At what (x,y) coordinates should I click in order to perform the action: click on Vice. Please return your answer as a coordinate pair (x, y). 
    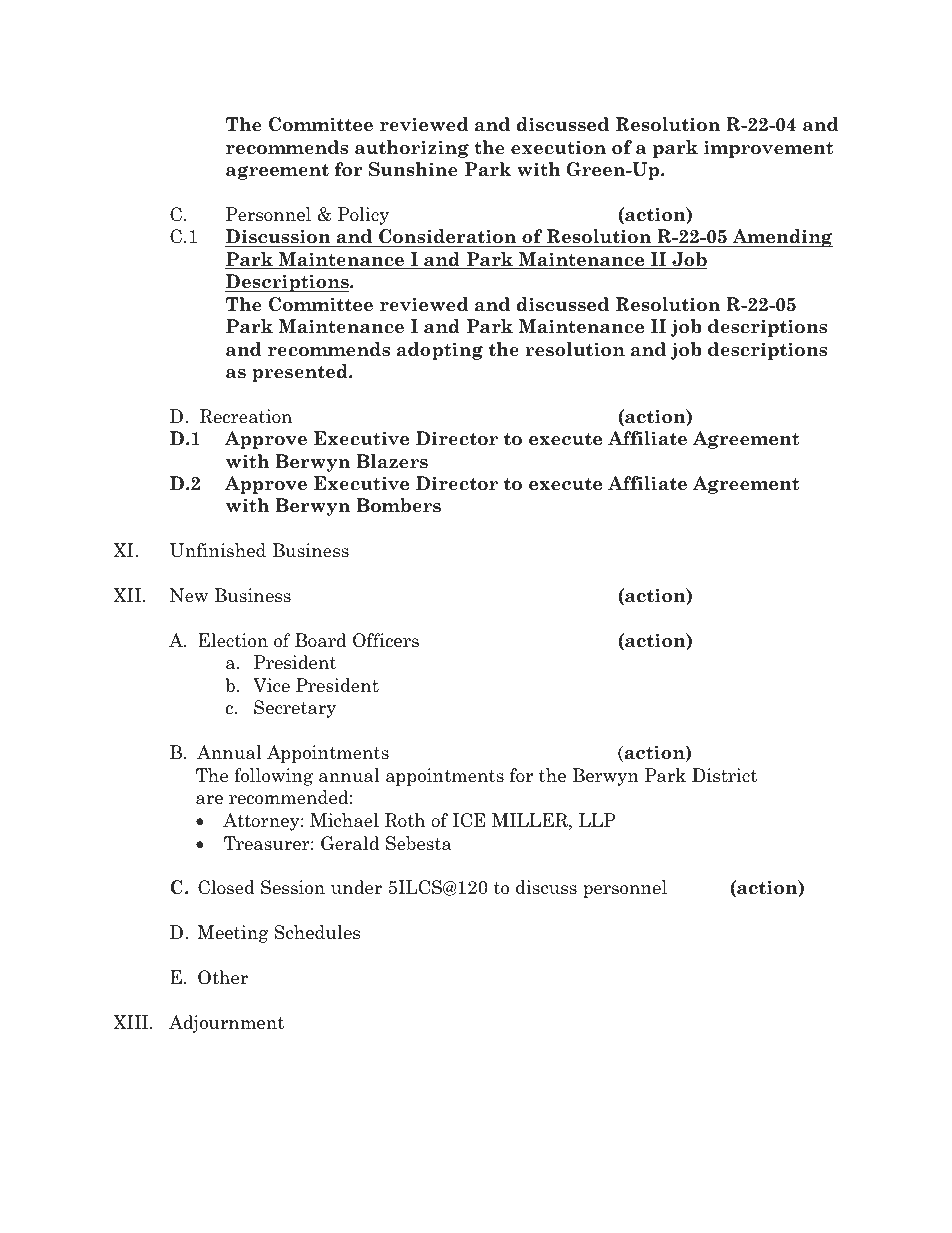
    Looking at the image, I should click on (271, 685).
